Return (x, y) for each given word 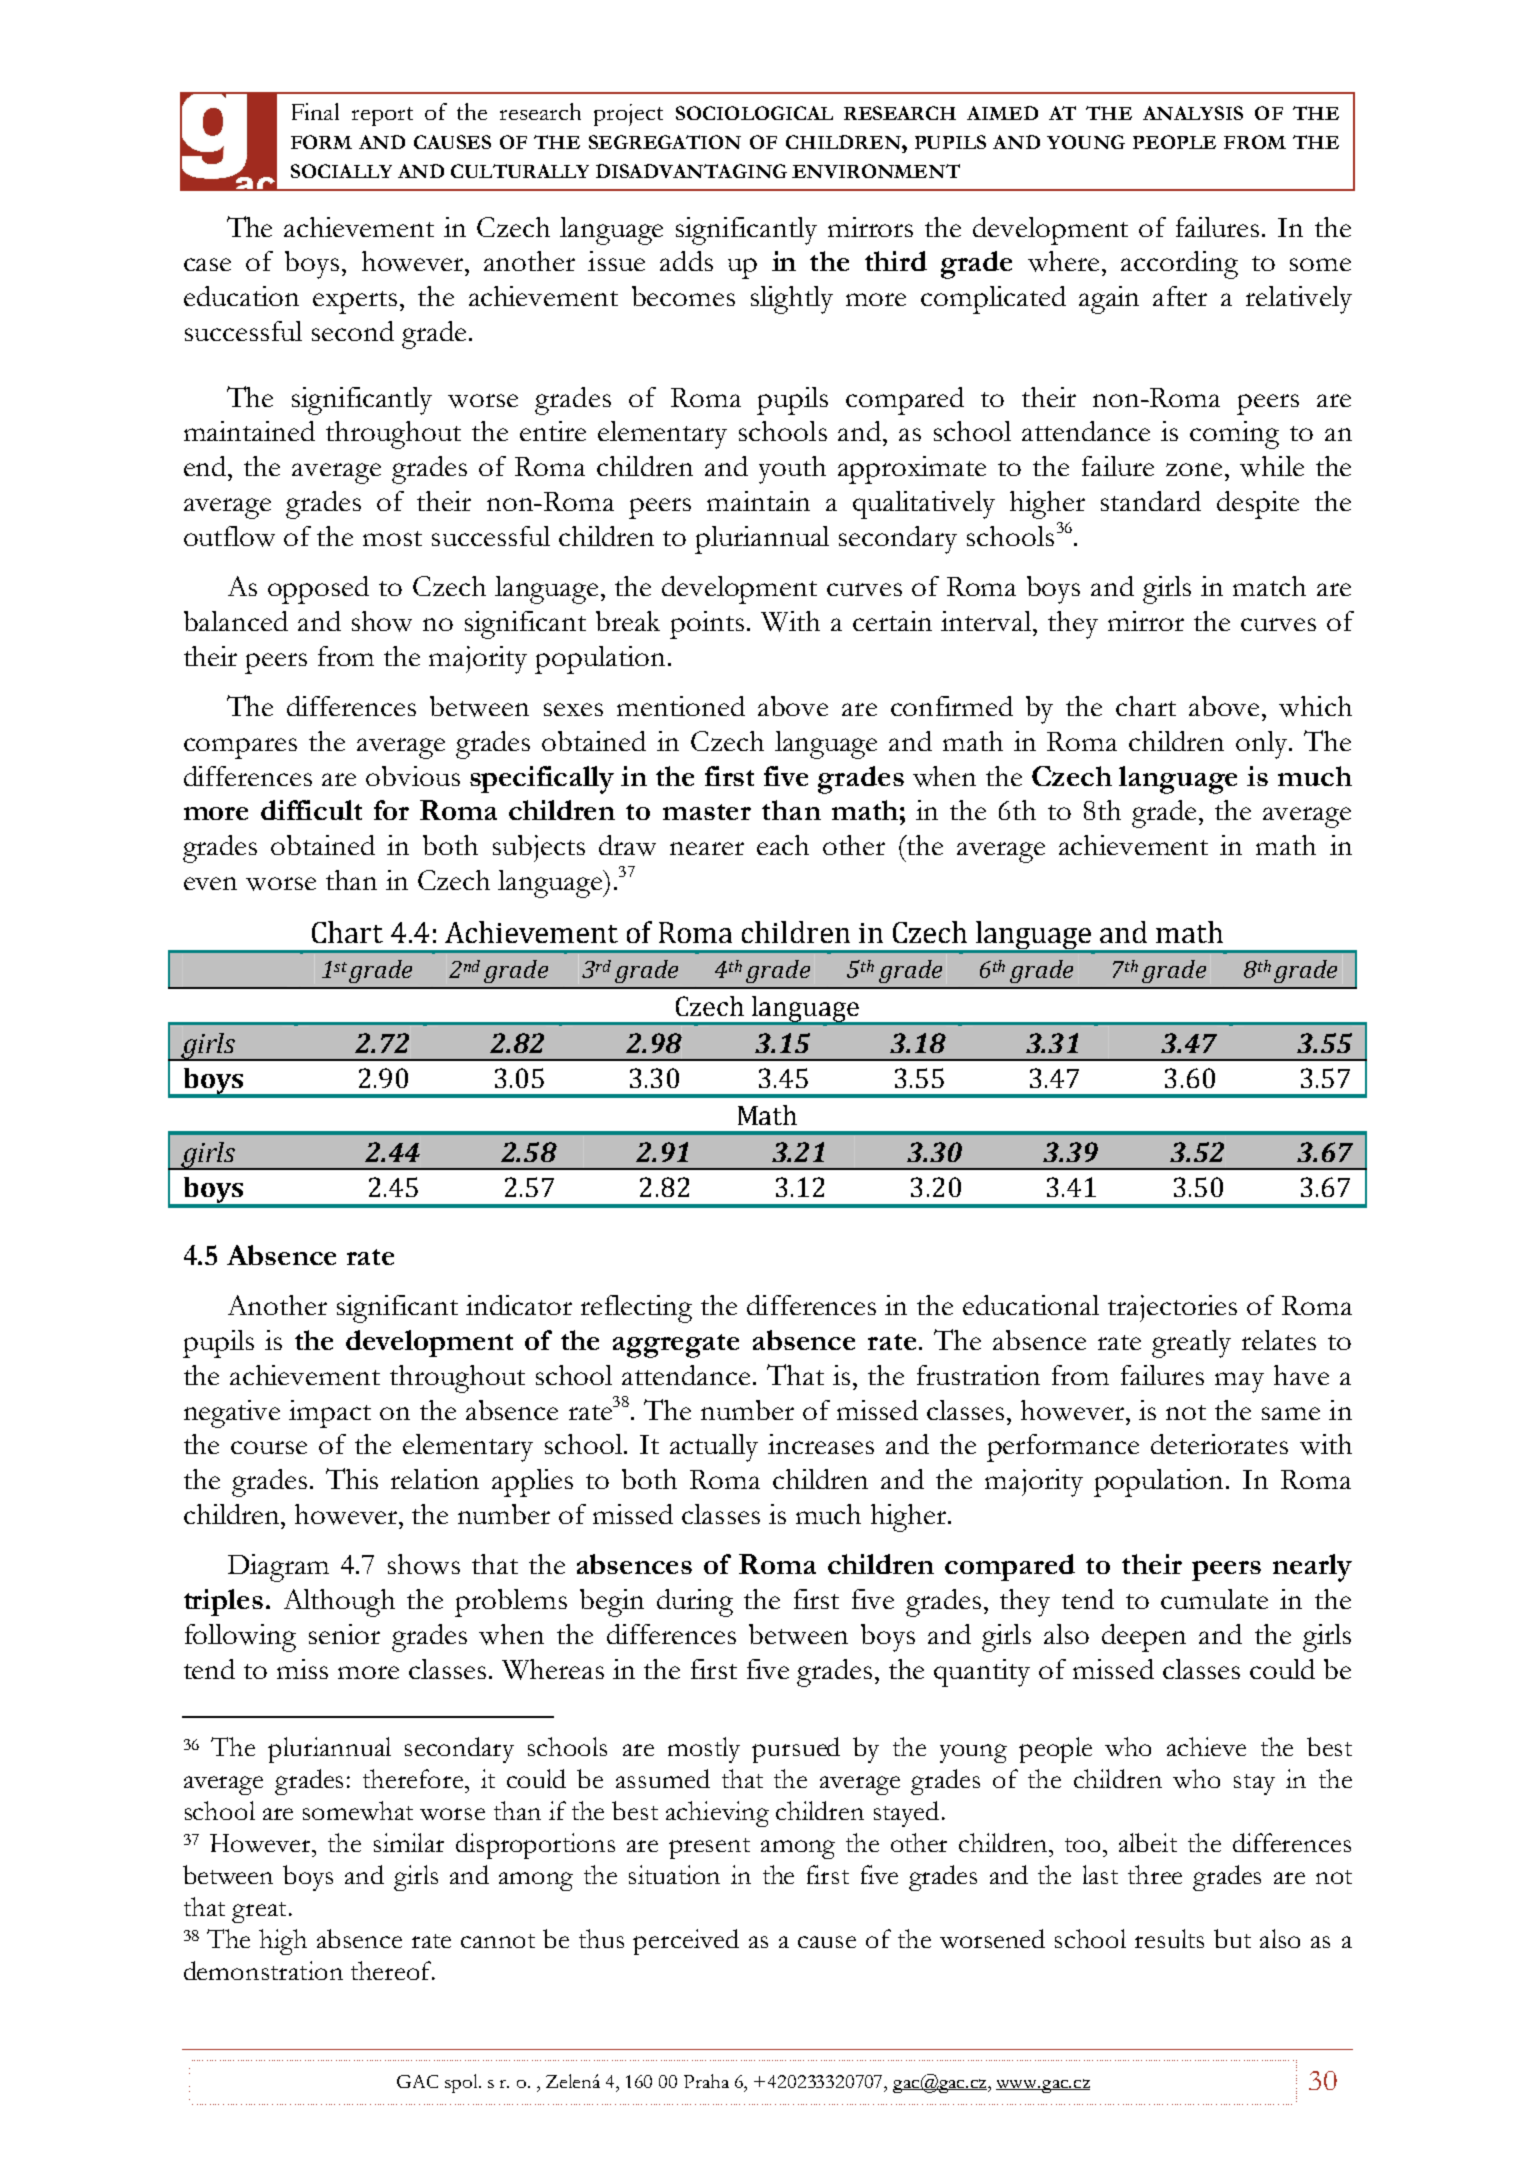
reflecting (636, 1309)
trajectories (1172, 1308)
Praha (706, 2081)
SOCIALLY (341, 171)
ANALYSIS (1193, 113)
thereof (392, 1970)
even (210, 883)
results (1169, 1938)
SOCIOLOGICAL (754, 113)
